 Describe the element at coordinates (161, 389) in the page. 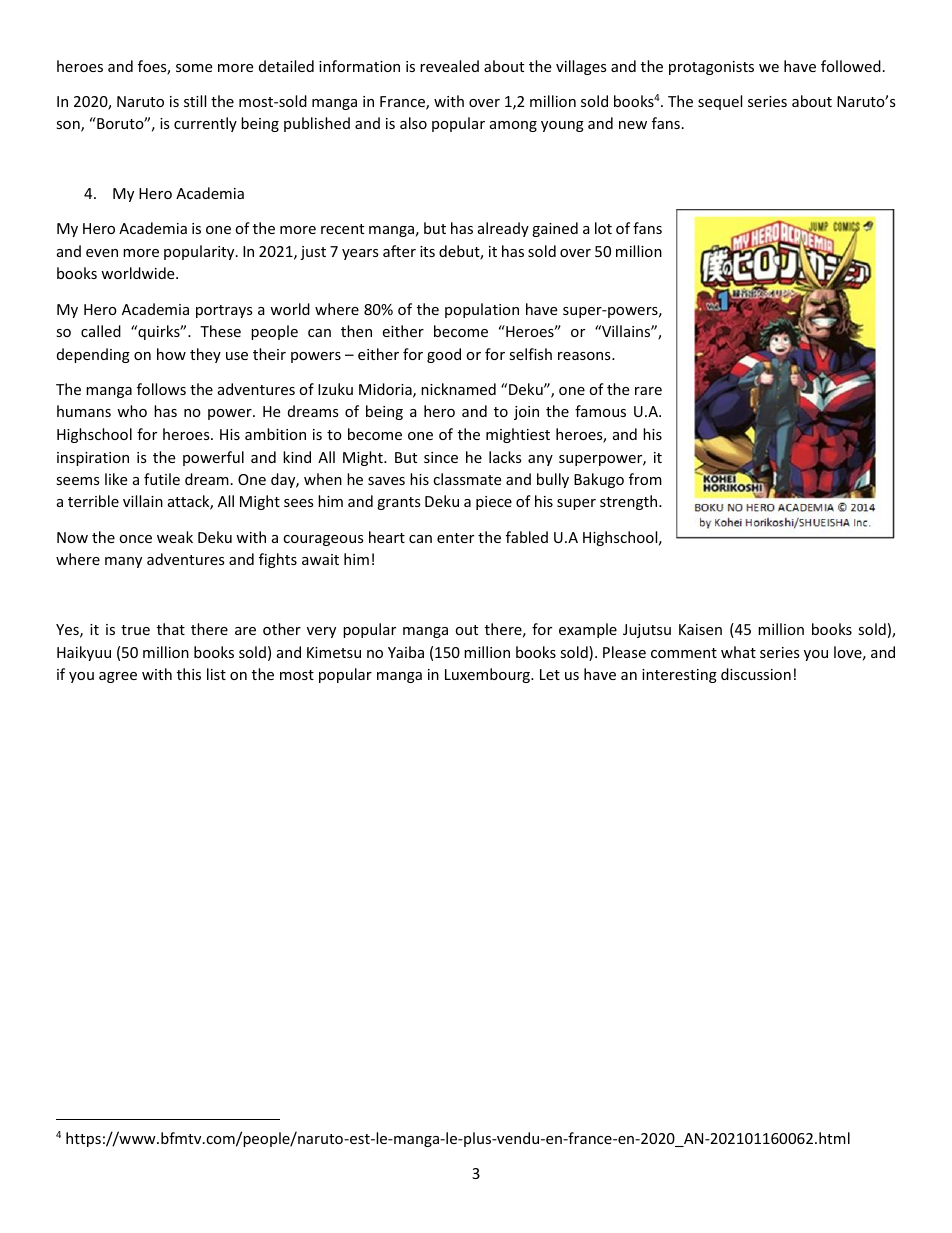

I see `follows` at that location.
